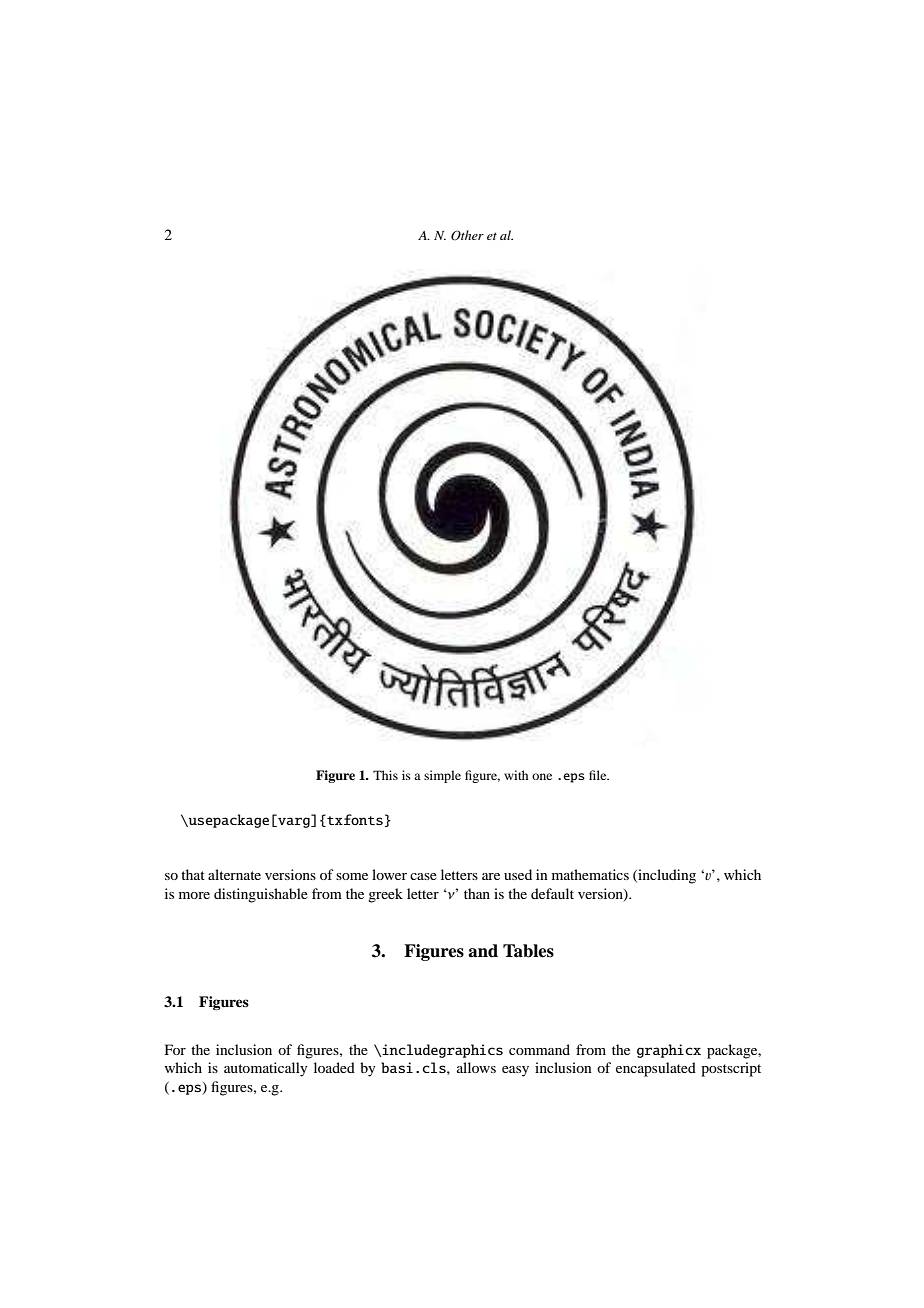 This screenshot has height=1308, width=924. Describe the element at coordinates (385, 775) in the screenshot. I see `This` at that location.
